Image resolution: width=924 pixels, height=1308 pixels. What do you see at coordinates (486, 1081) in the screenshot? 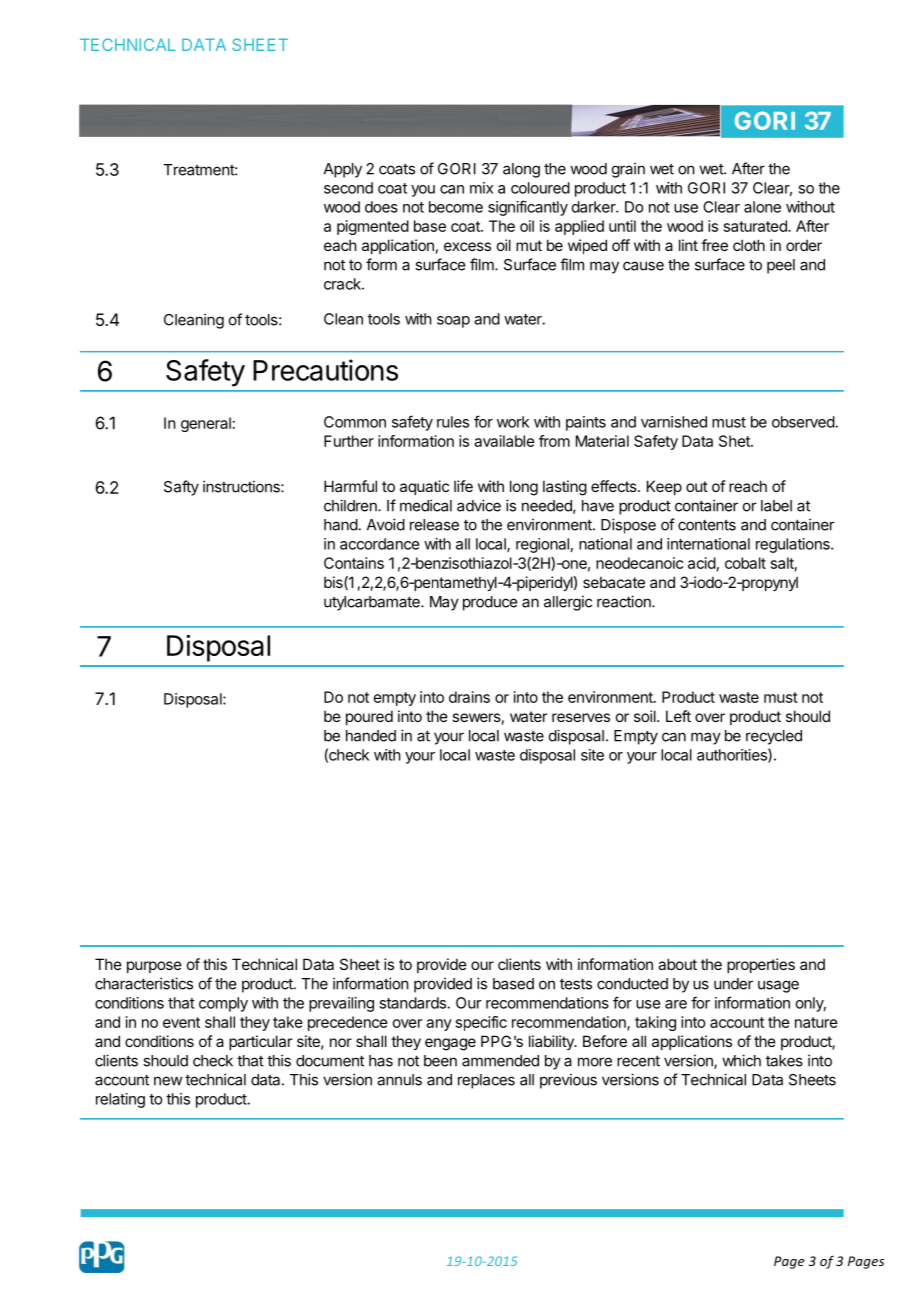
I see `replaces` at bounding box center [486, 1081].
